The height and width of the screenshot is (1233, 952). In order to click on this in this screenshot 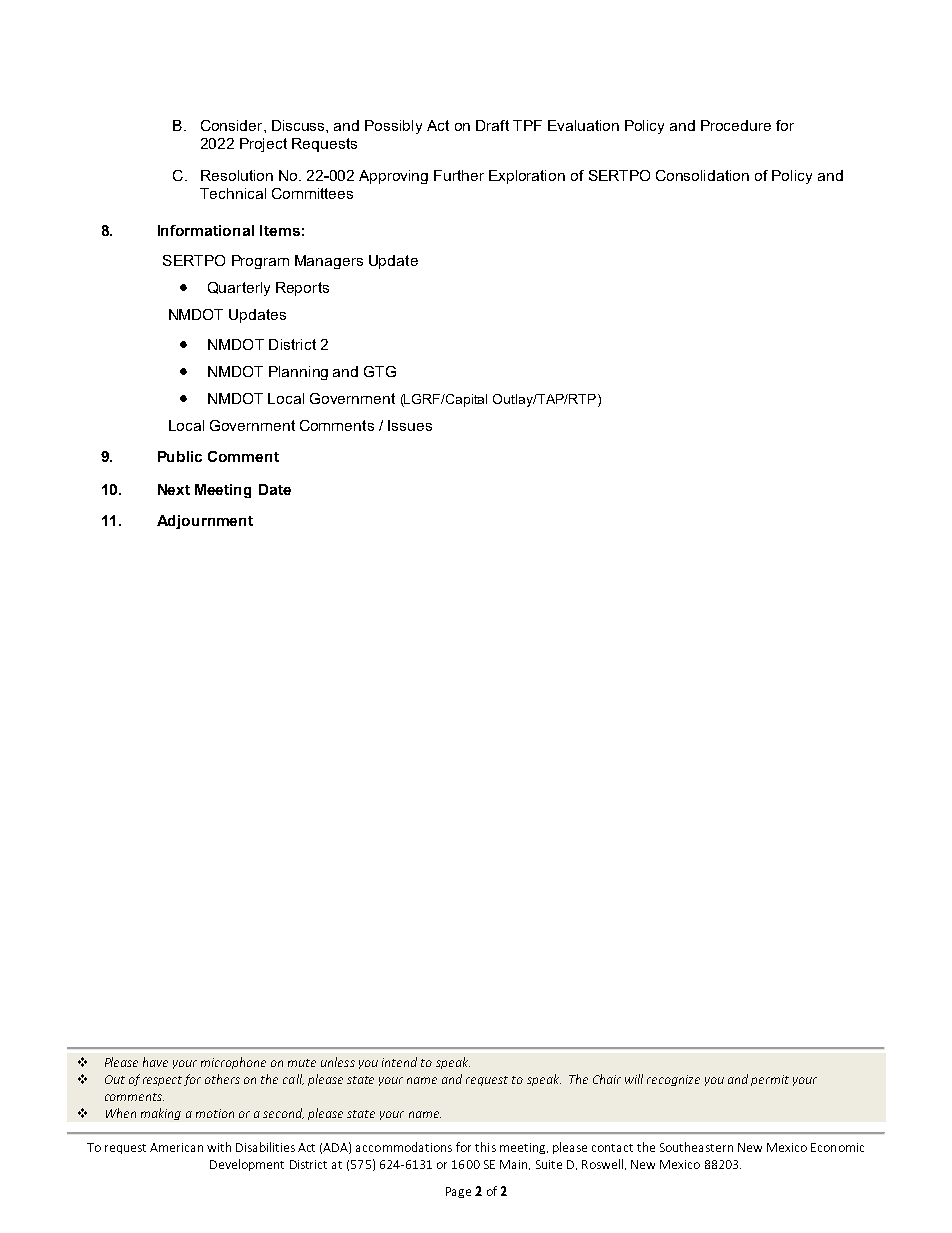, I will do `click(485, 1147)`.
